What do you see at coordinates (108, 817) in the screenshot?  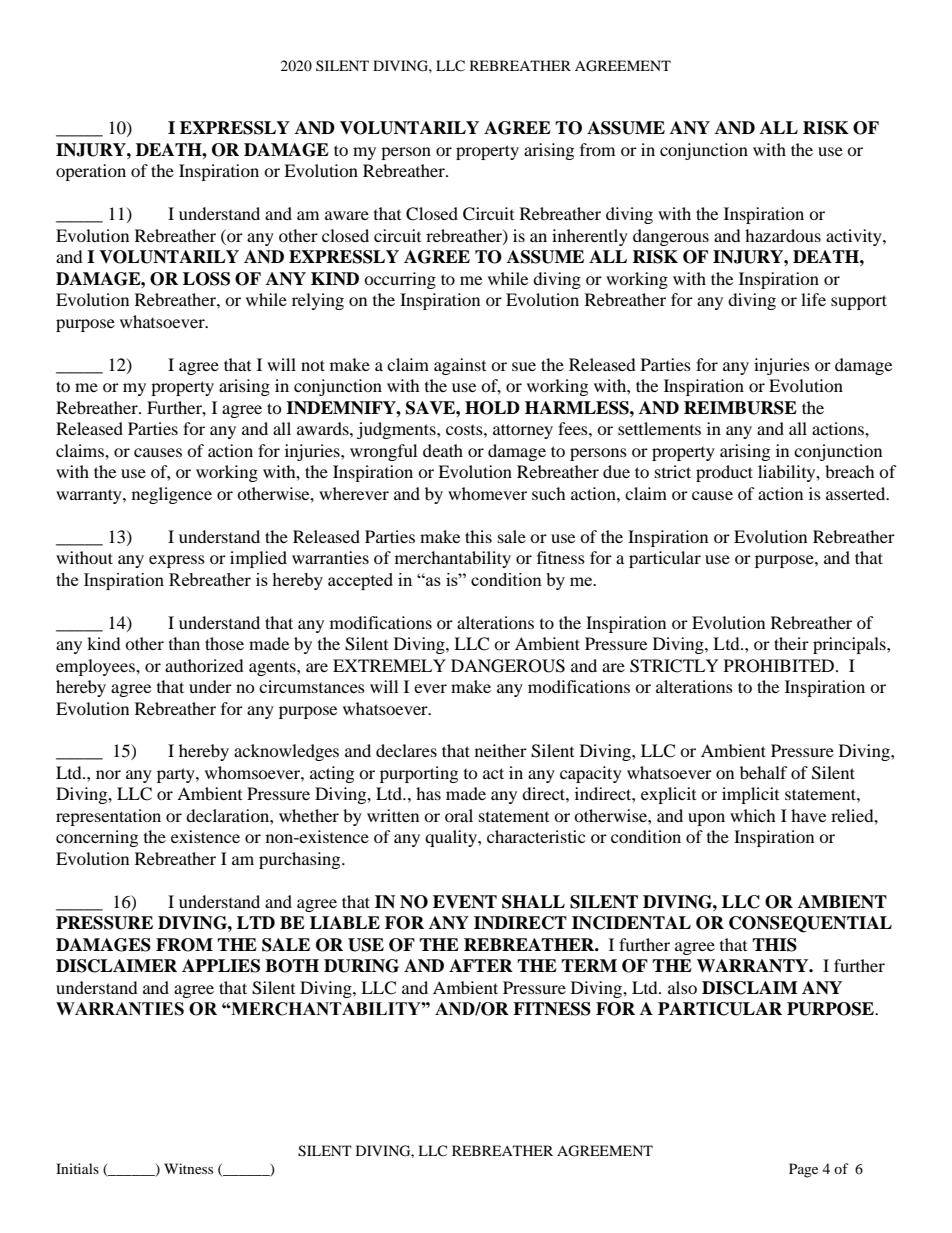 I see `representation` at bounding box center [108, 817].
